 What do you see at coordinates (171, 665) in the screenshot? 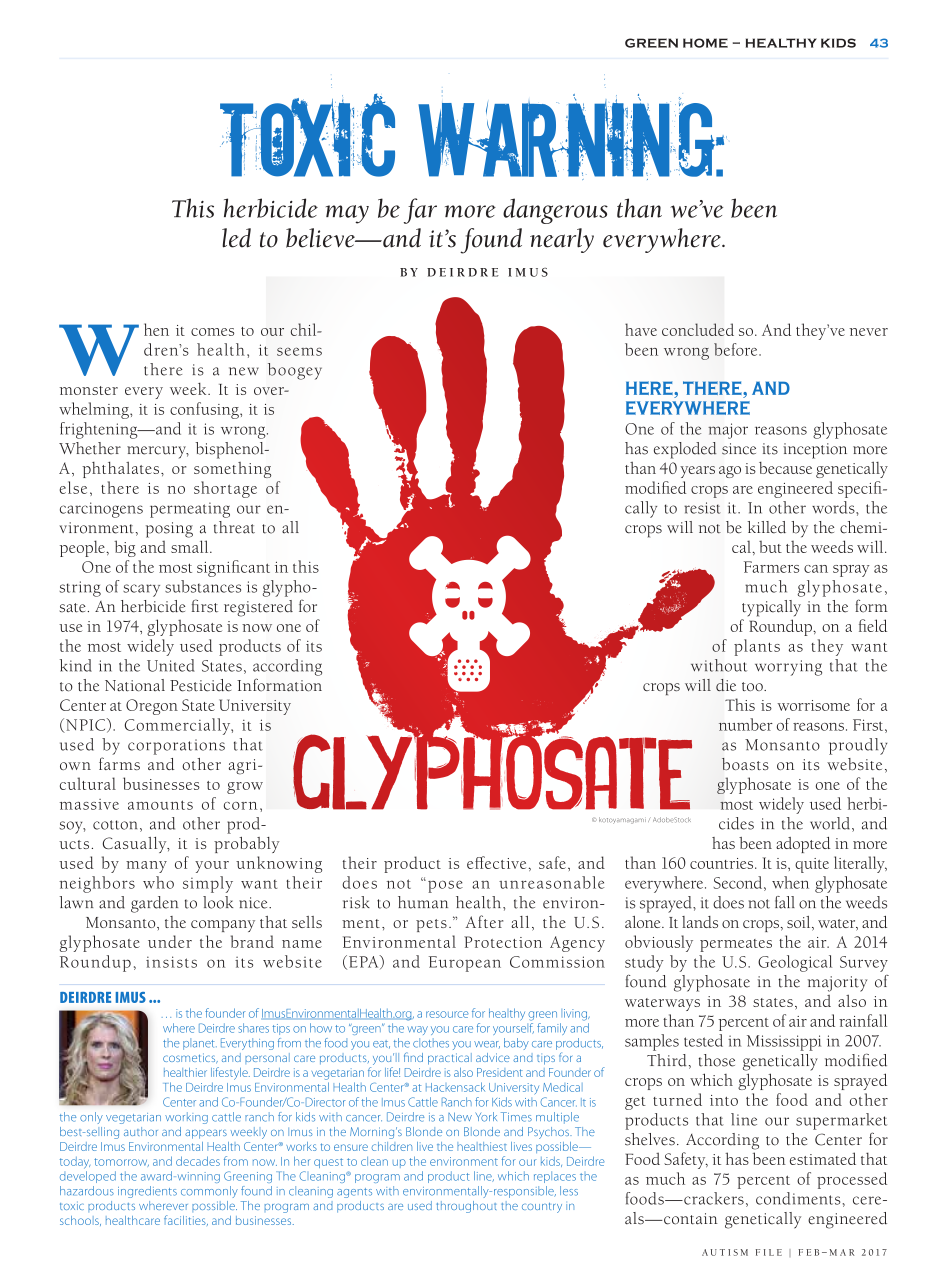
I see `United` at bounding box center [171, 665].
